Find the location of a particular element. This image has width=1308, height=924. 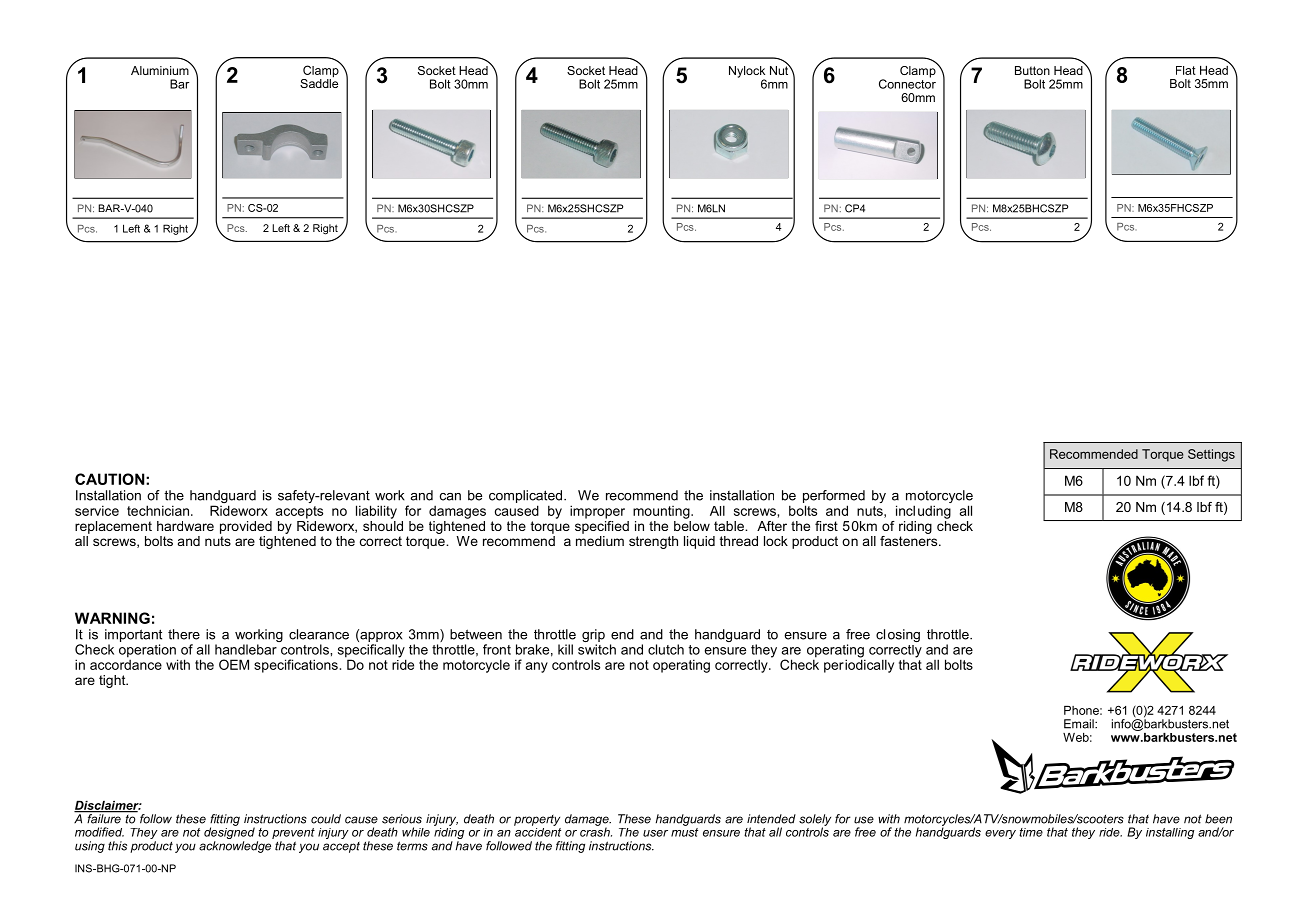

fasteners is located at coordinates (910, 539).
